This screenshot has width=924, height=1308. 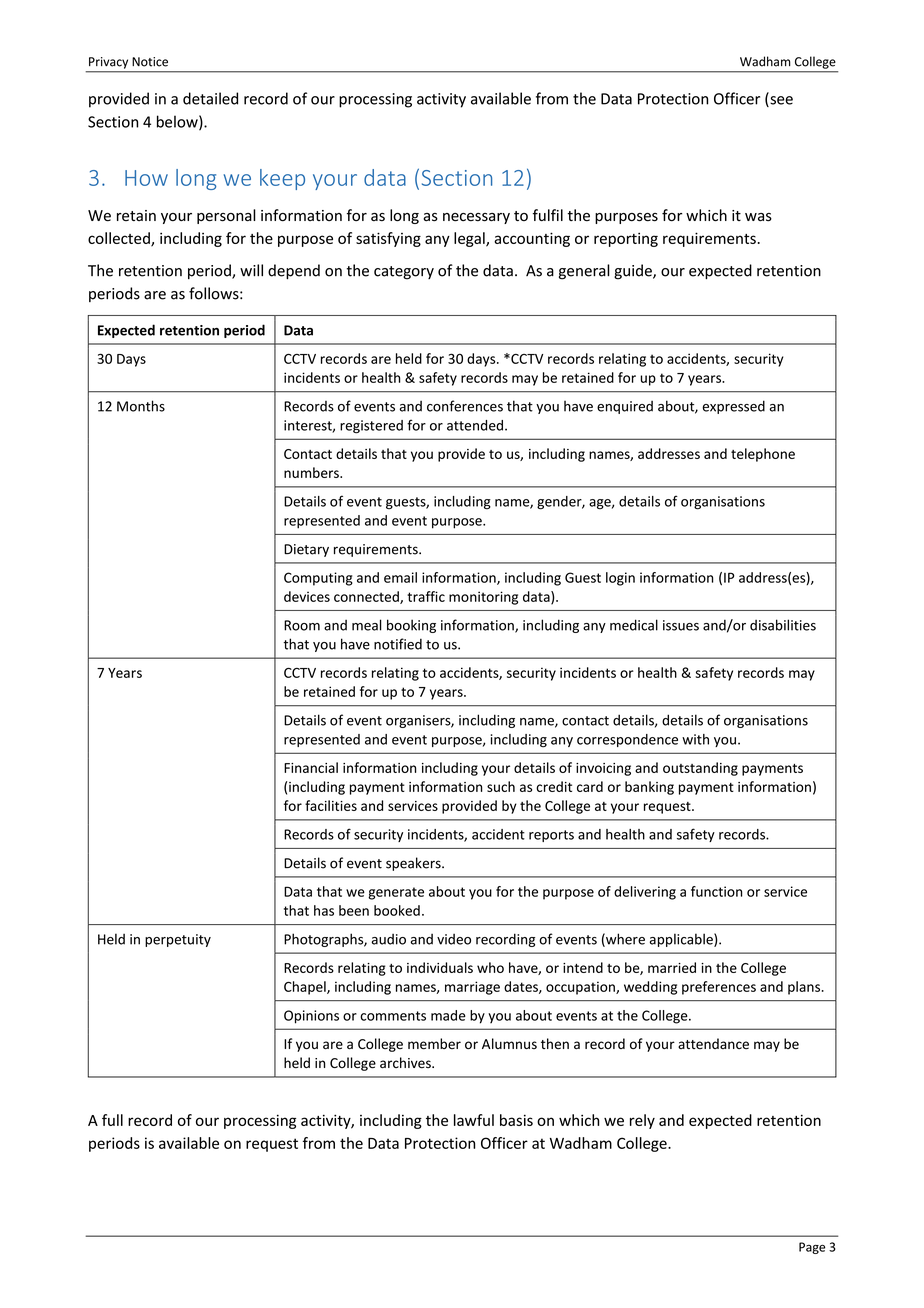 I want to click on lawful, so click(x=474, y=1120).
